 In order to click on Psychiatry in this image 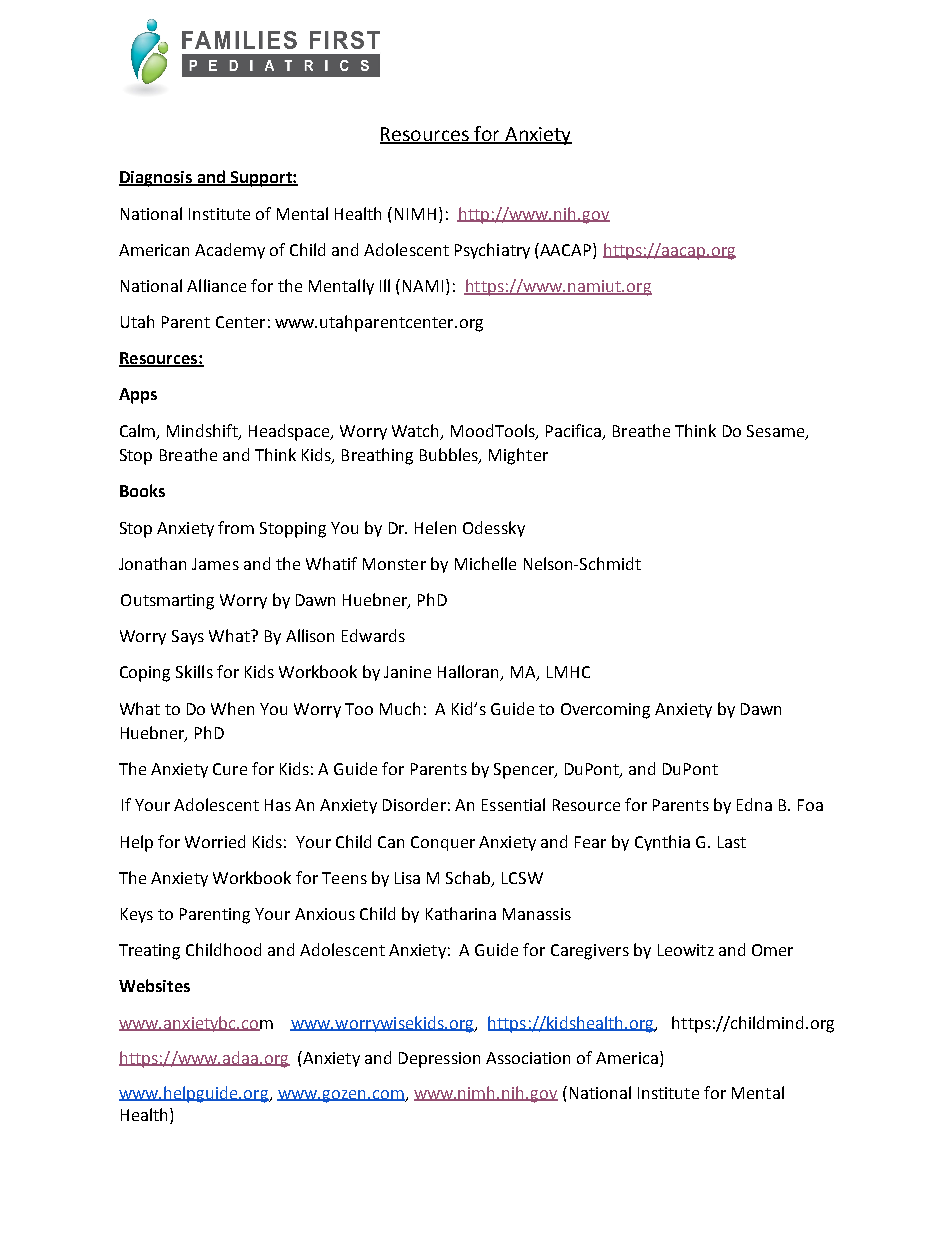, I will do `click(492, 251)`.
